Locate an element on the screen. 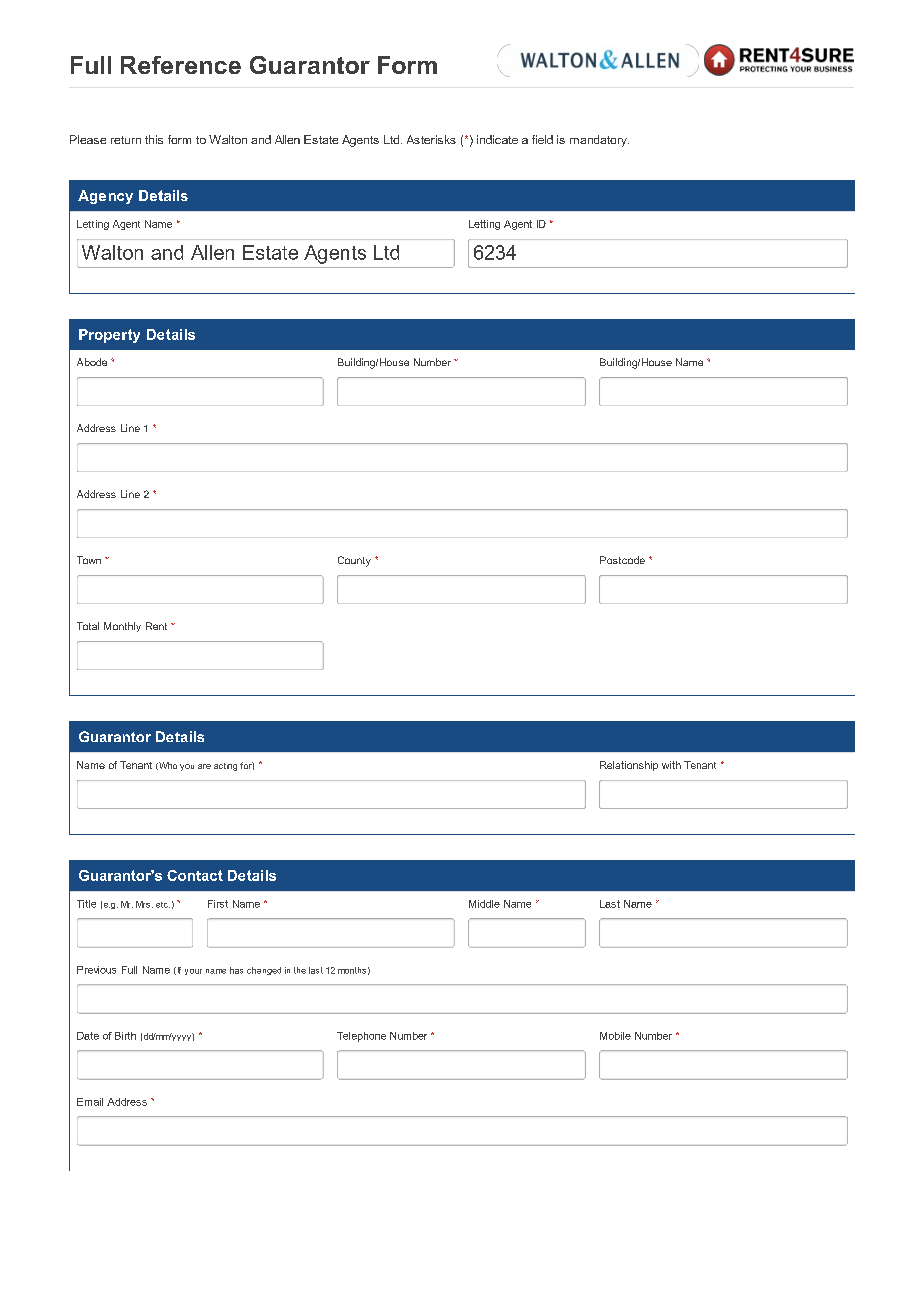 The height and width of the screenshot is (1308, 924). with is located at coordinates (671, 765).
